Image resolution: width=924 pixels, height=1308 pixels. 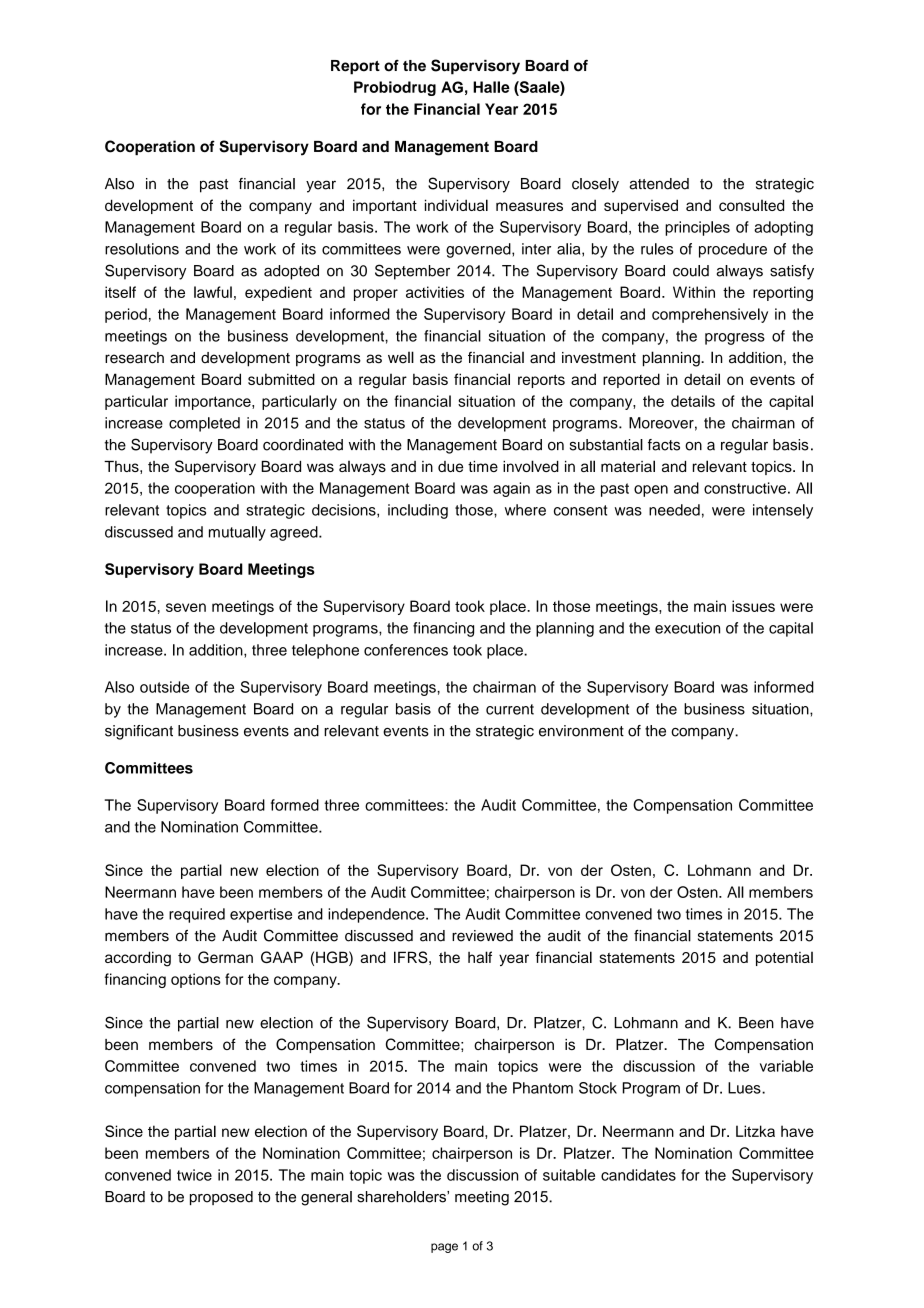 What do you see at coordinates (444, 1248) in the screenshot?
I see `page` at bounding box center [444, 1248].
